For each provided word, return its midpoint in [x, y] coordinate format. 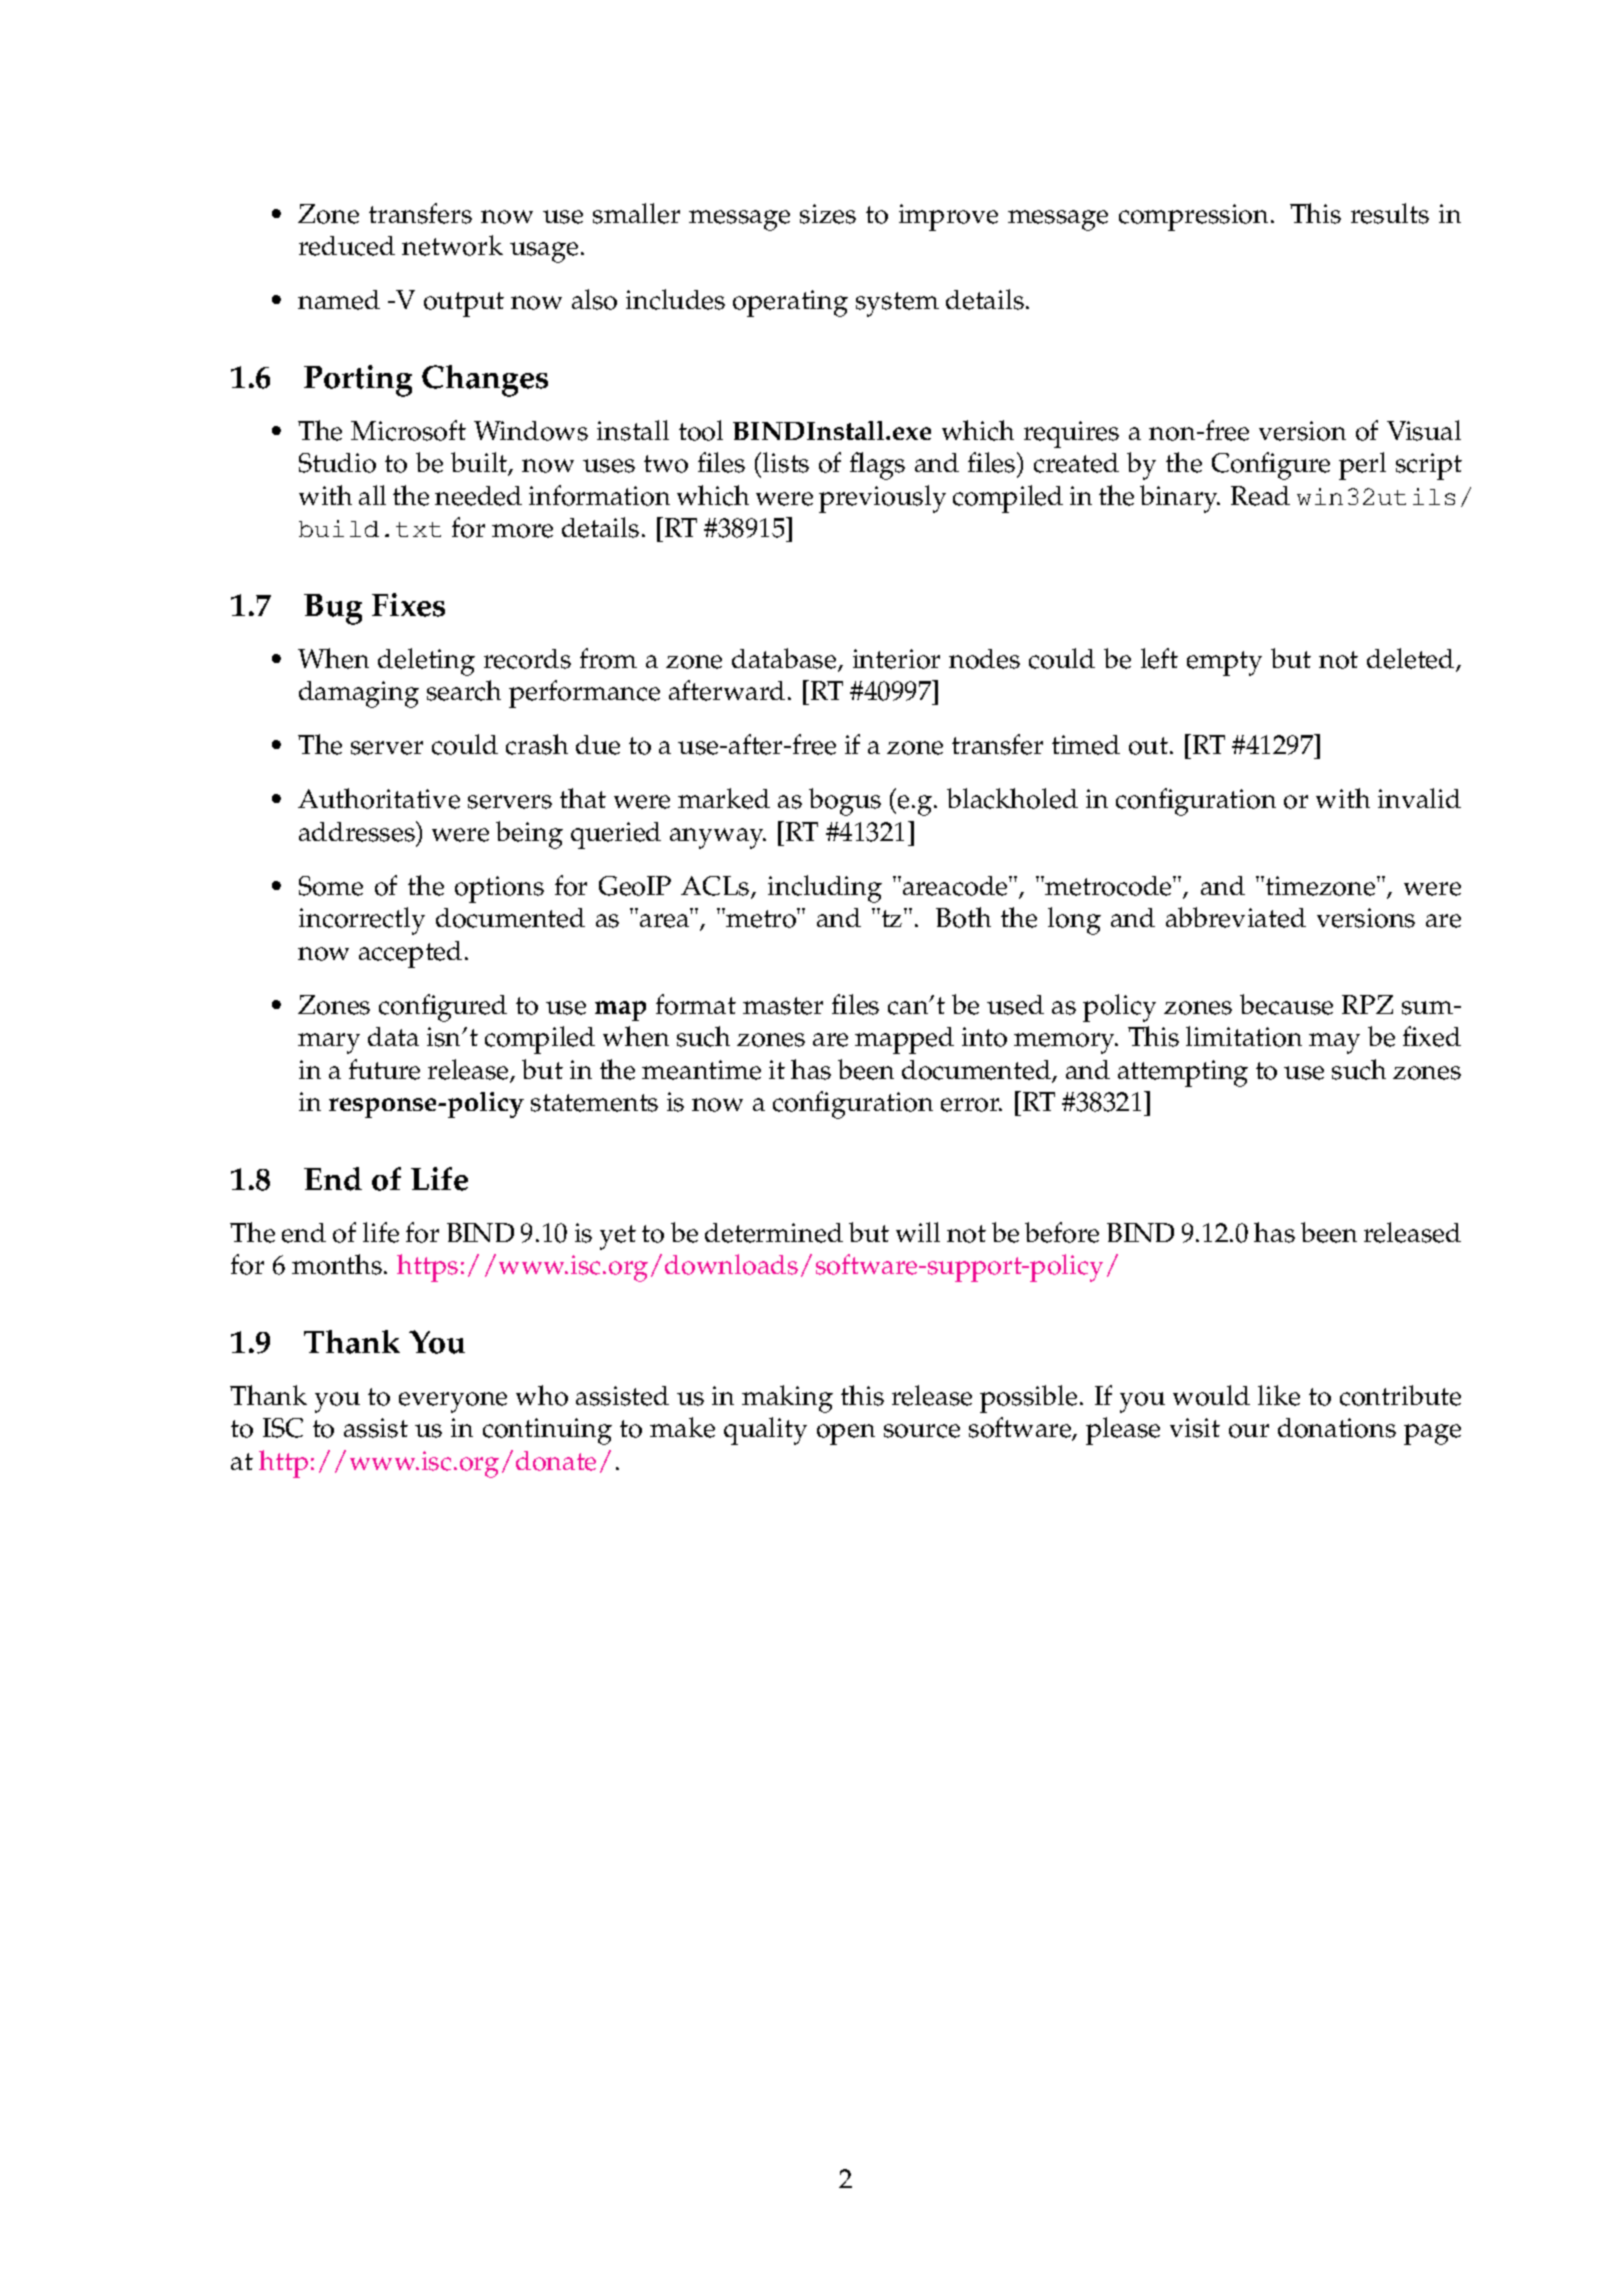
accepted [410, 954]
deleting [426, 662]
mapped [904, 1040]
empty [1224, 663]
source [922, 1431]
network [452, 245]
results [1390, 213]
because [1286, 1004]
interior [896, 659]
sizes [828, 214]
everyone [453, 1402]
